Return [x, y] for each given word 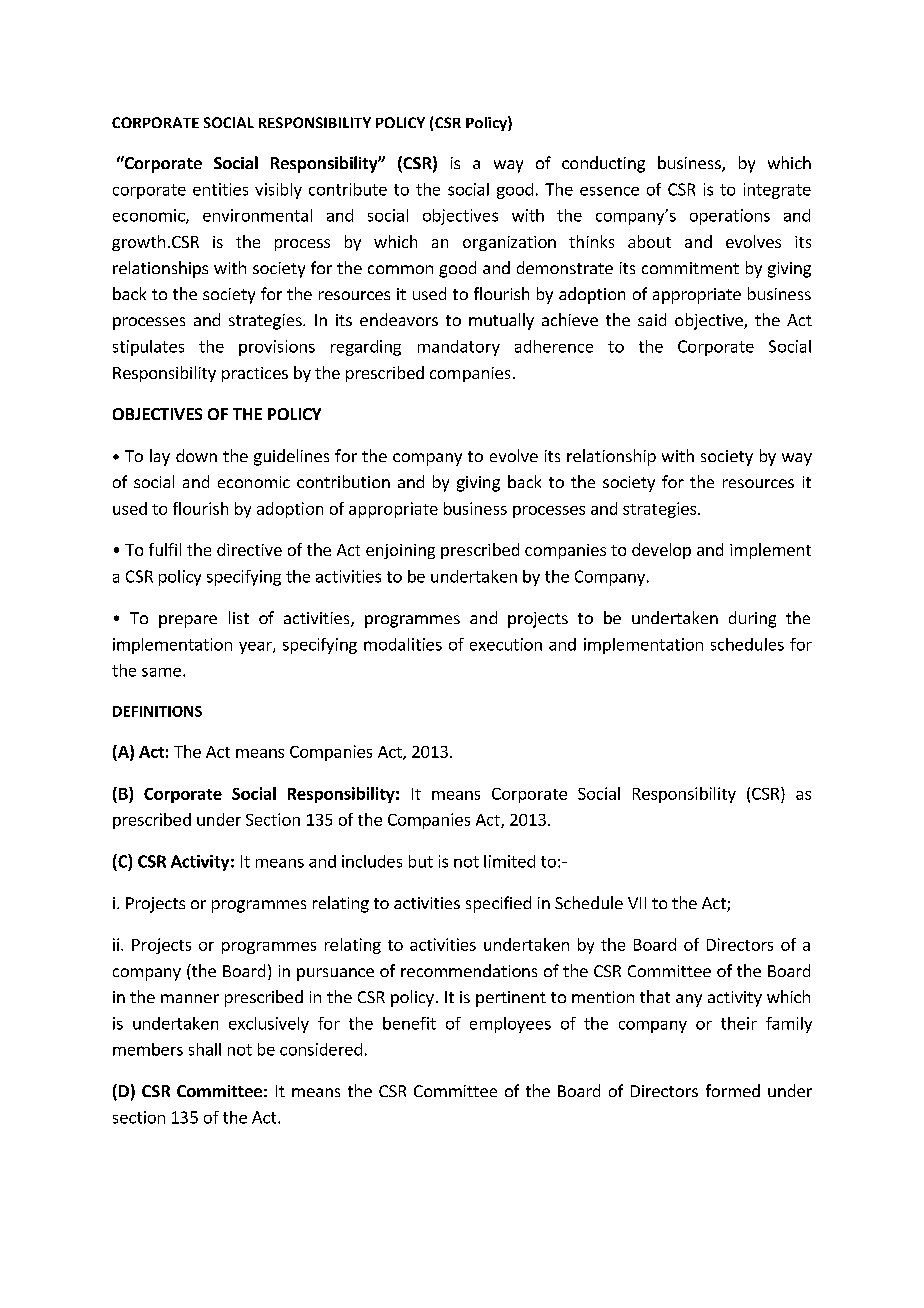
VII [637, 903]
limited [509, 861]
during [752, 619]
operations [730, 217]
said [652, 319]
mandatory [459, 348]
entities [220, 189]
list [239, 617]
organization [509, 243]
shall [205, 1049]
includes [372, 861]
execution [506, 644]
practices [255, 374]
